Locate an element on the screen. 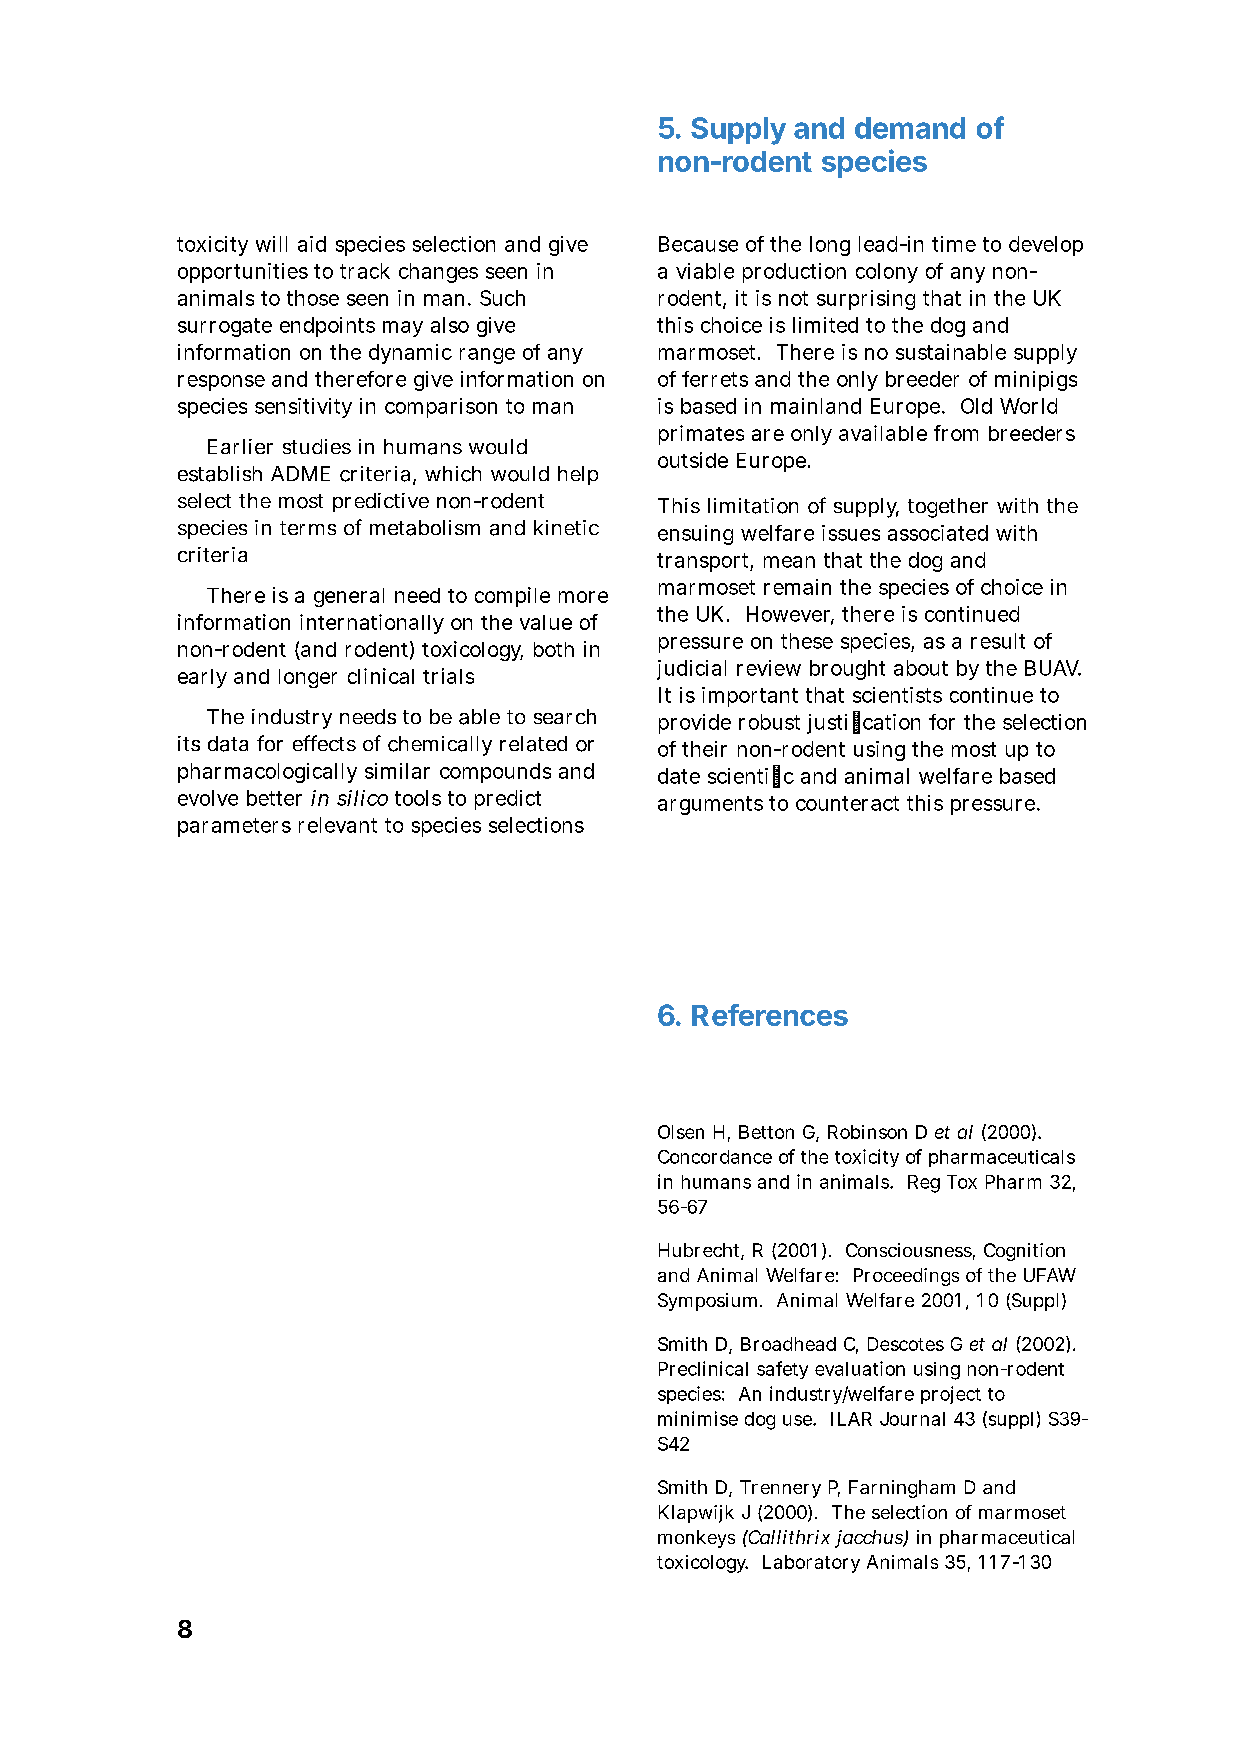 The width and height of the screenshot is (1237, 1748). Laboratory is located at coordinates (811, 1564).
